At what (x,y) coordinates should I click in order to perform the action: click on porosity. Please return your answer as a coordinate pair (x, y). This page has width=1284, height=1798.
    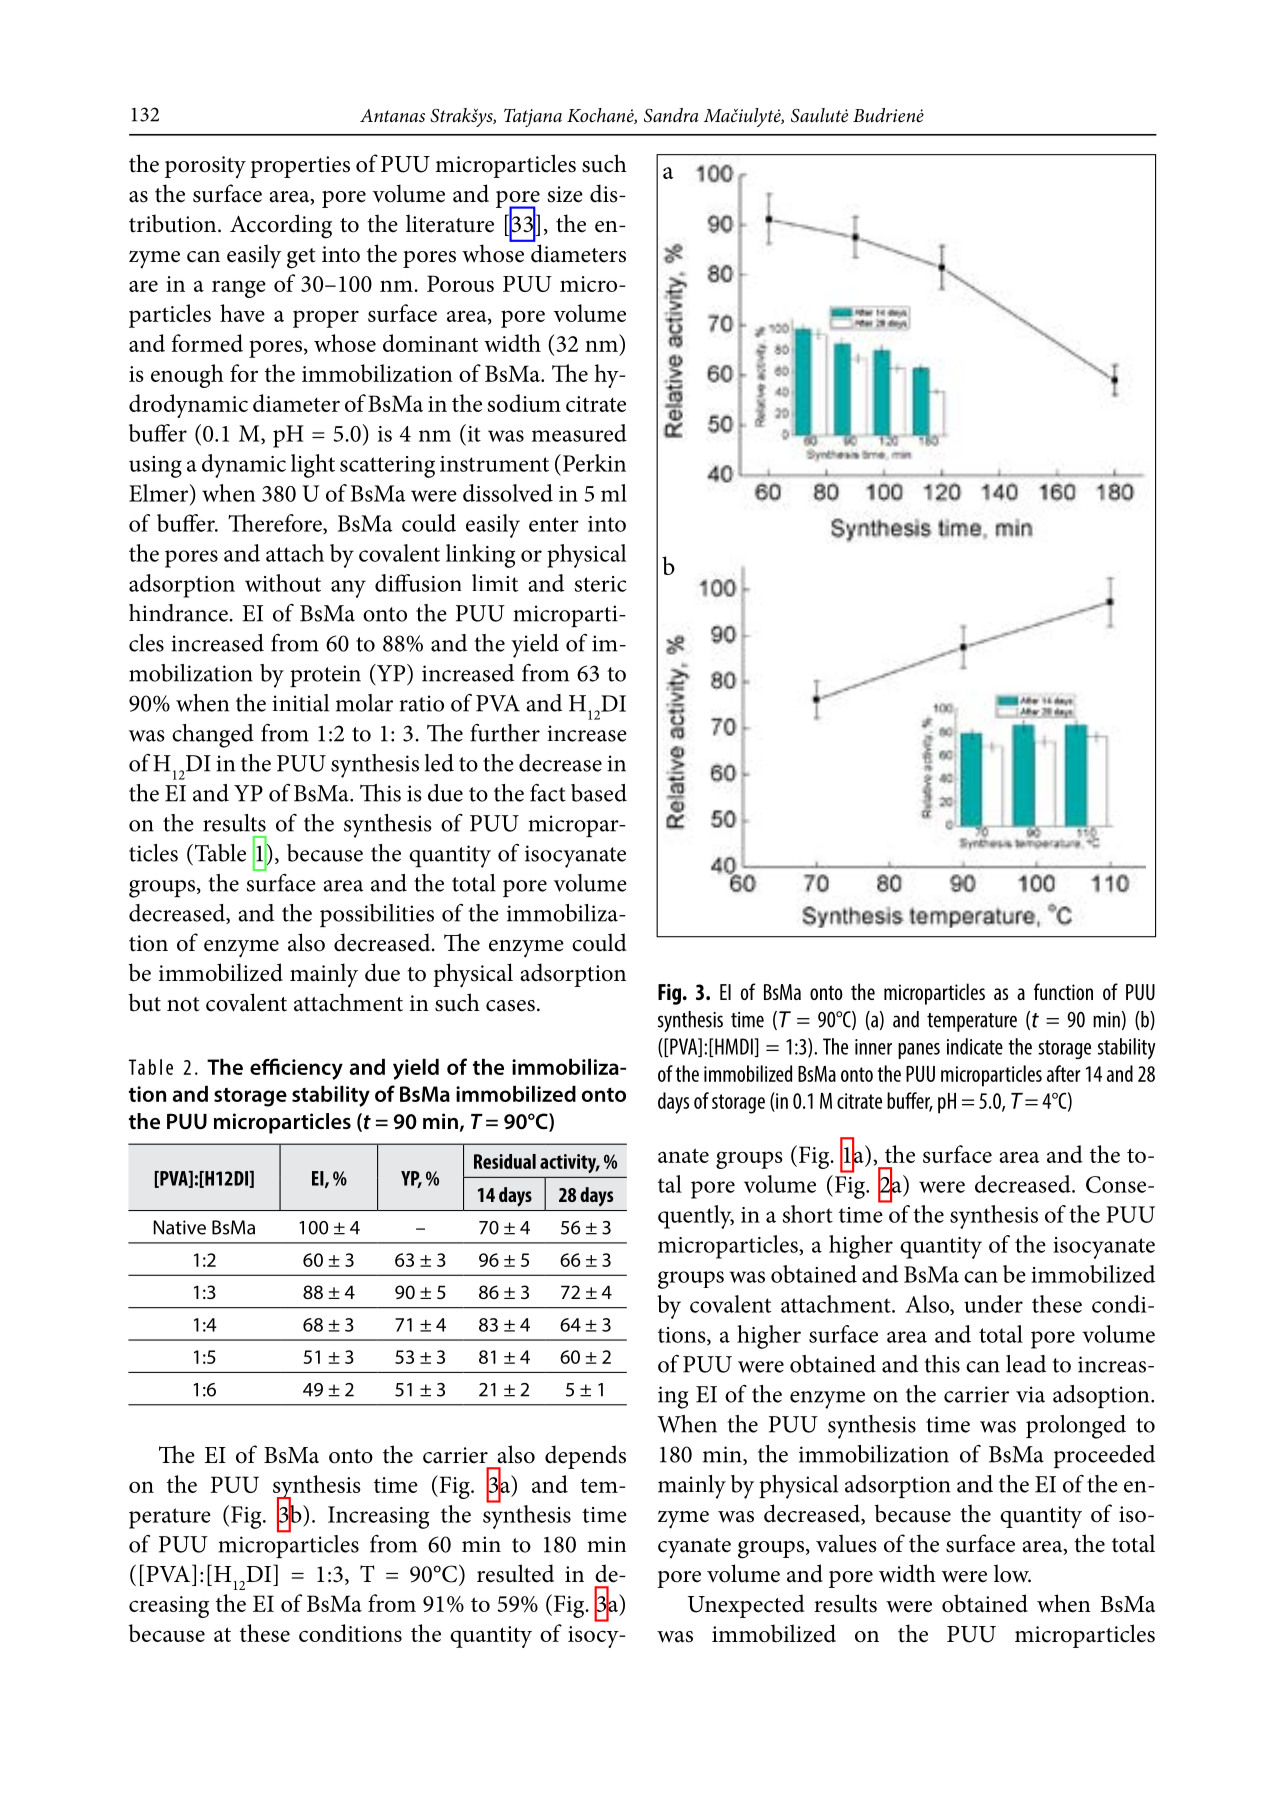
    Looking at the image, I should click on (205, 167).
